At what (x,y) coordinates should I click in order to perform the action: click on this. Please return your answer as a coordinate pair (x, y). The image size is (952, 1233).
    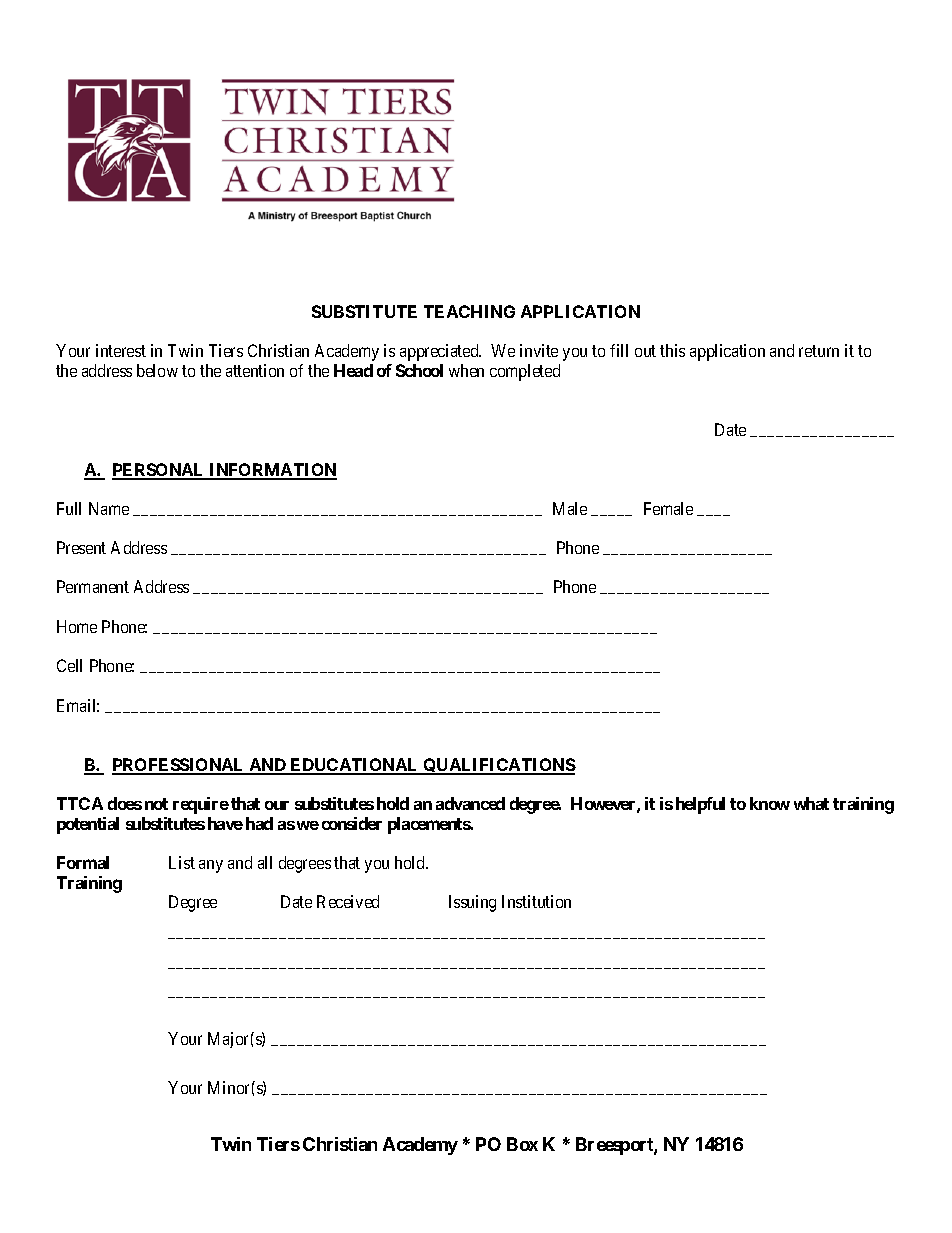
    Looking at the image, I should click on (672, 350).
